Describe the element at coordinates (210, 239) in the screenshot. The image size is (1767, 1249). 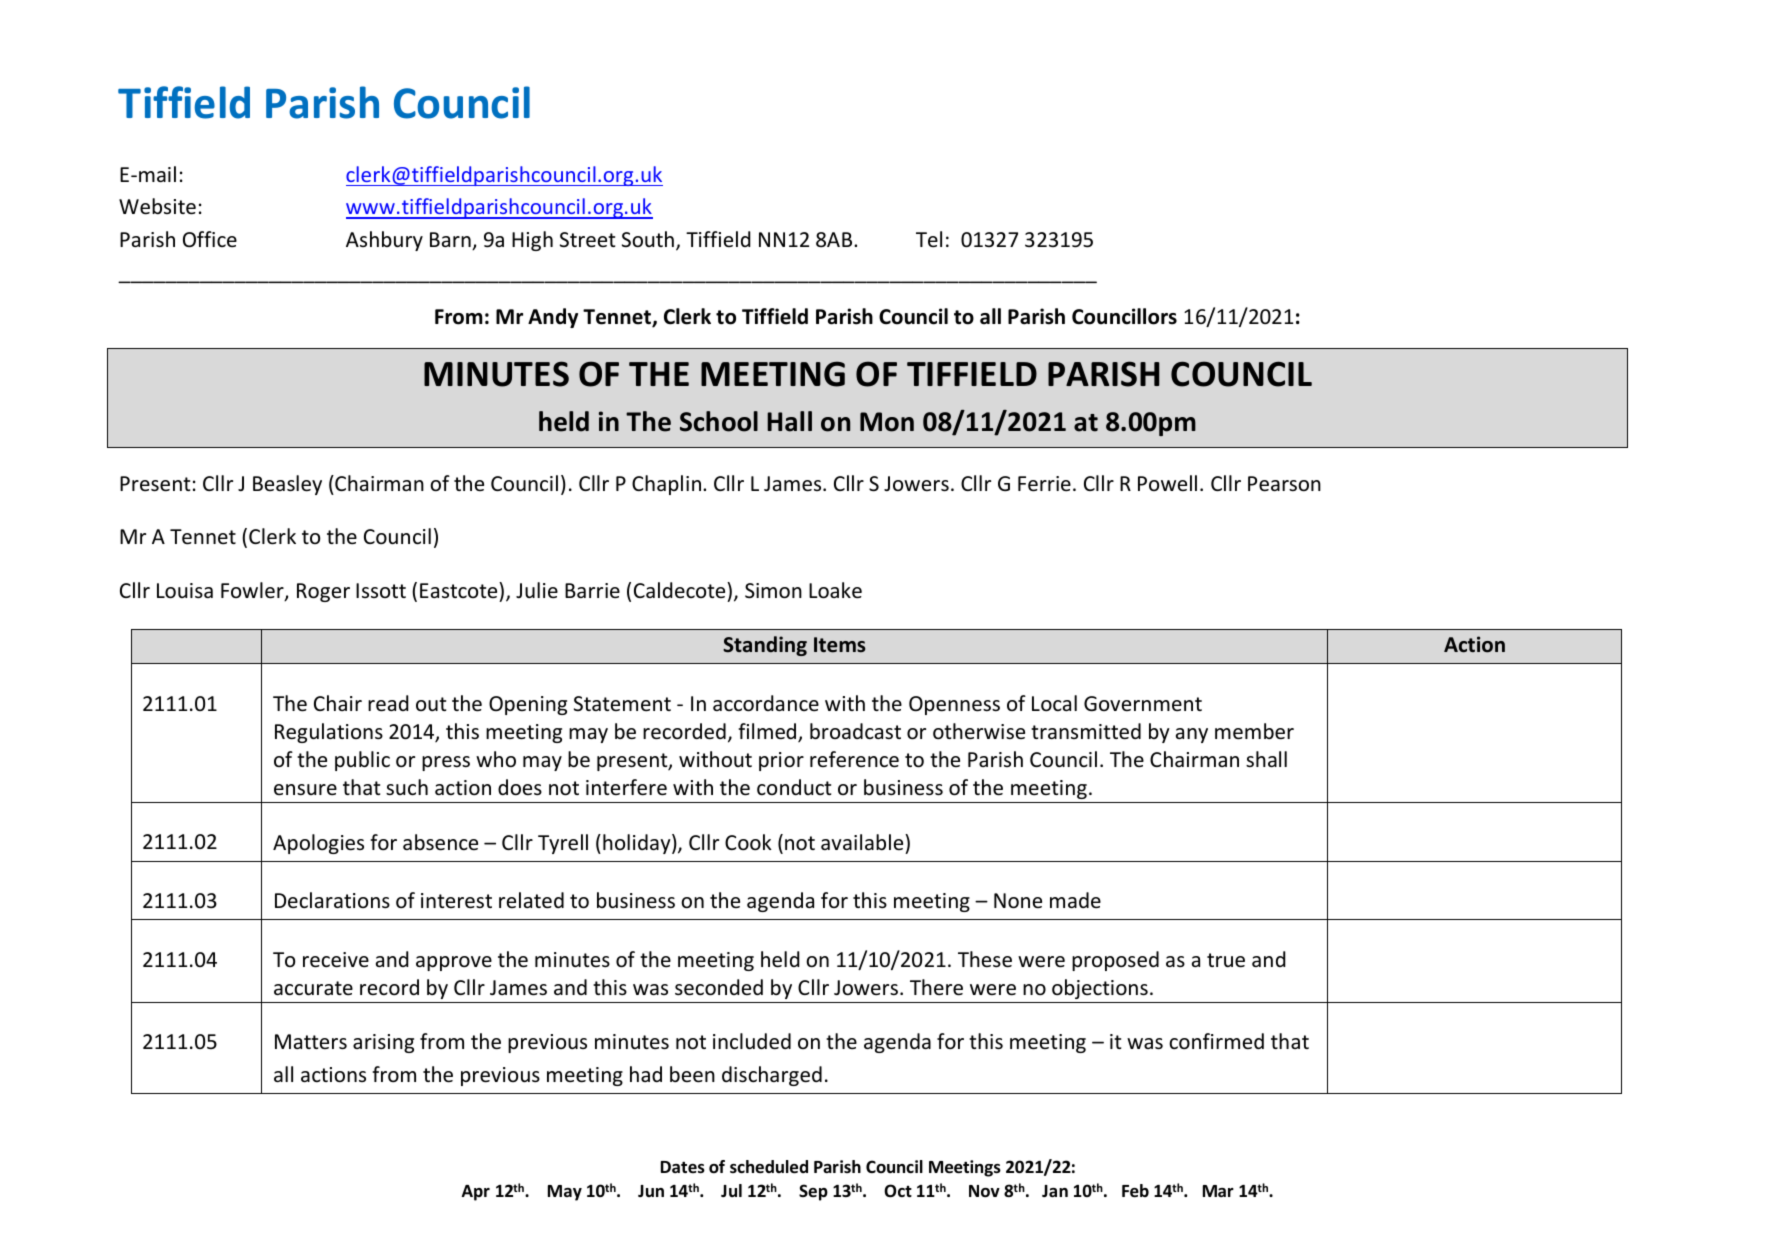
I see `Office` at that location.
